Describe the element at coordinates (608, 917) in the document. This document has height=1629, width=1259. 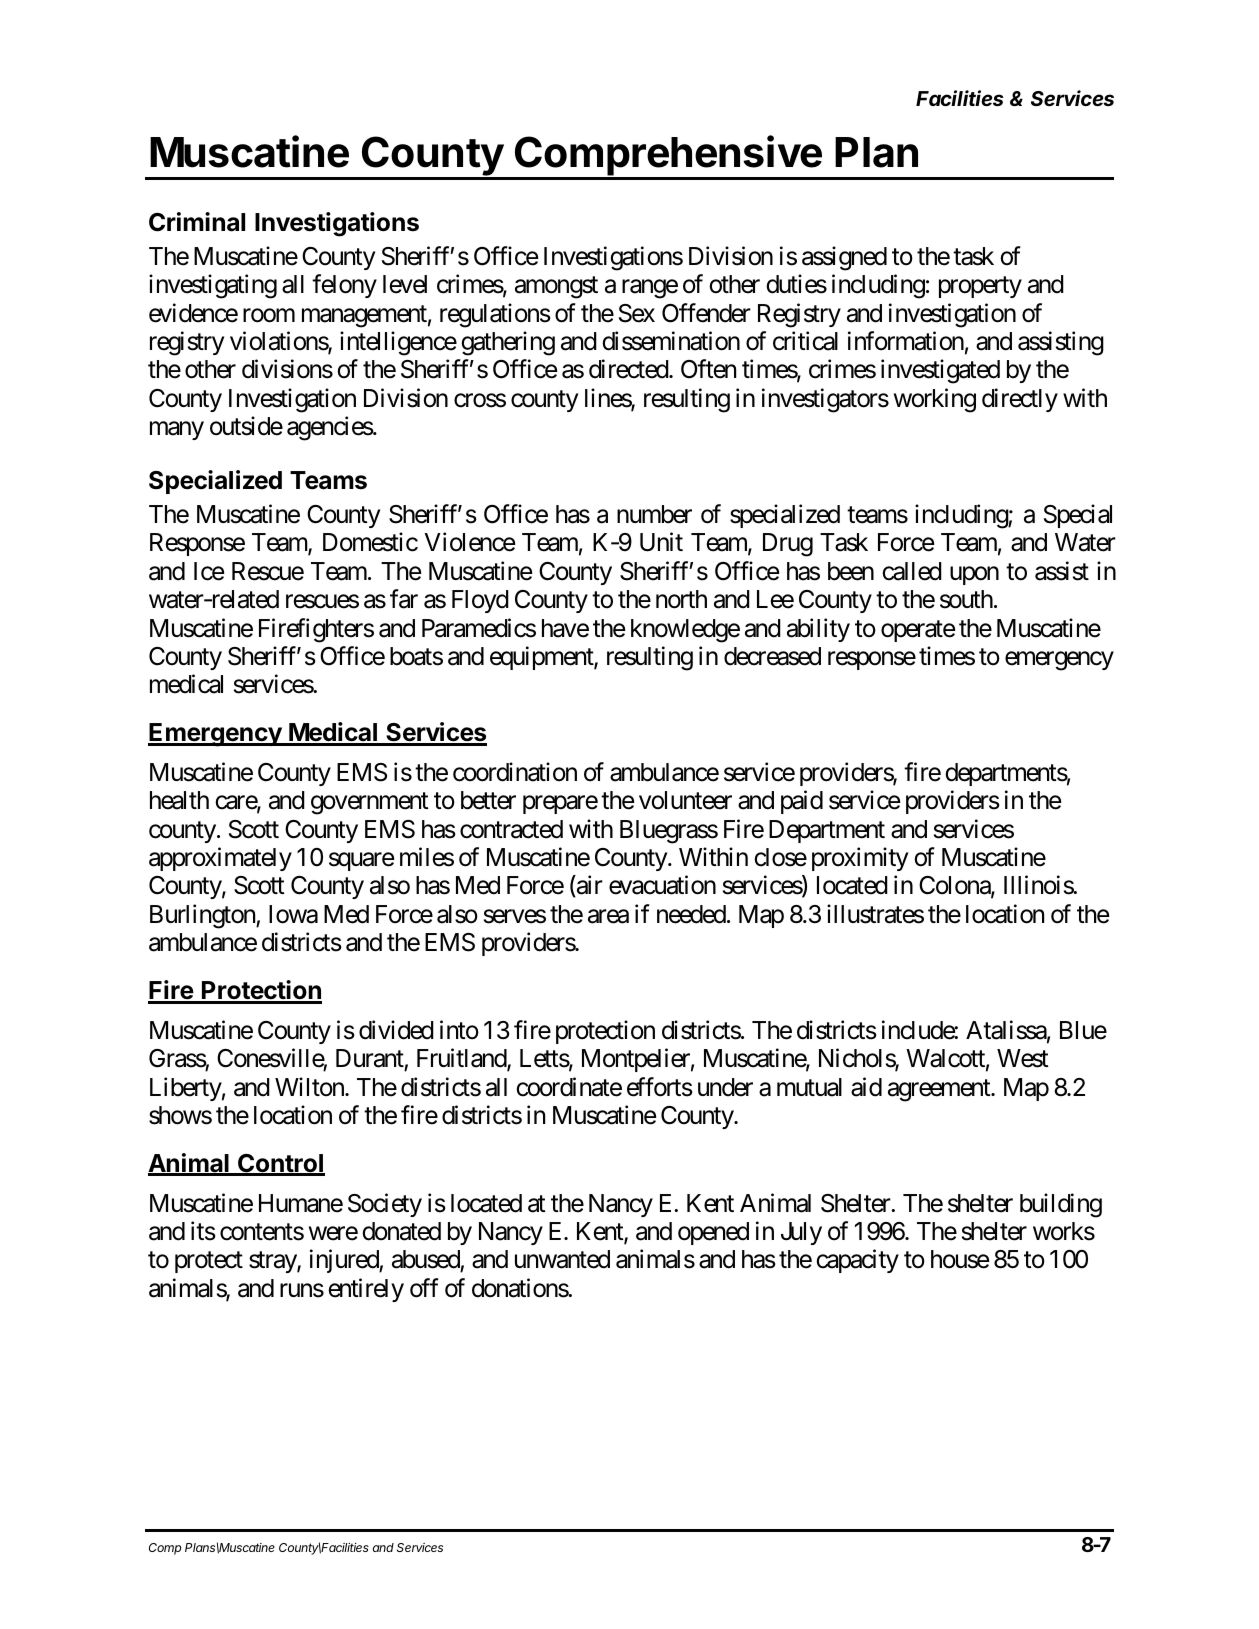
I see `area` at that location.
